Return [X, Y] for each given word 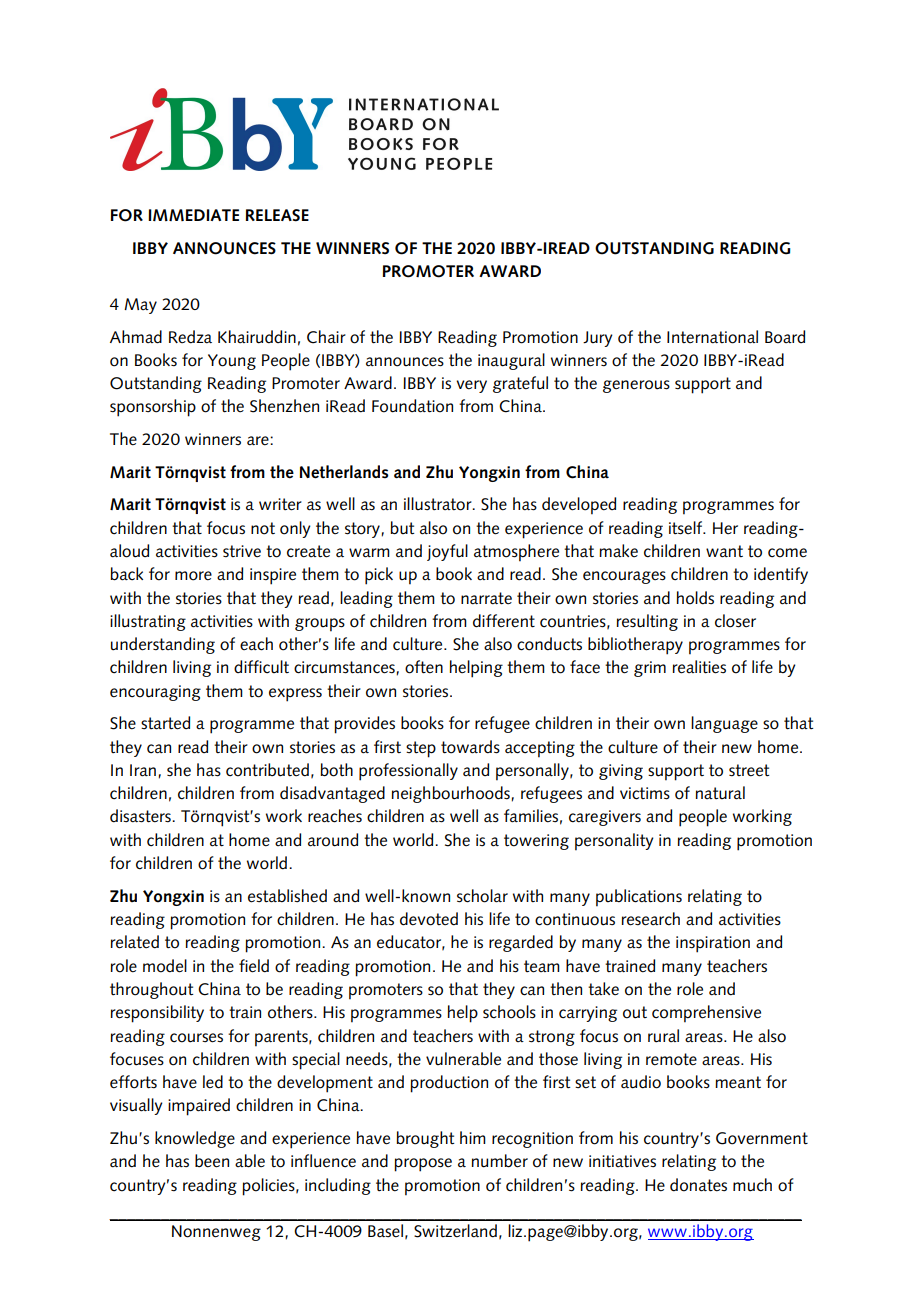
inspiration [713, 944]
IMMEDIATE [193, 215]
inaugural [511, 361]
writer [280, 504]
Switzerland [455, 1231]
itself [687, 528]
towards [470, 747]
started [165, 723]
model [165, 966]
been [212, 1161]
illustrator [439, 504]
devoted [429, 919]
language [724, 724]
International [712, 337]
